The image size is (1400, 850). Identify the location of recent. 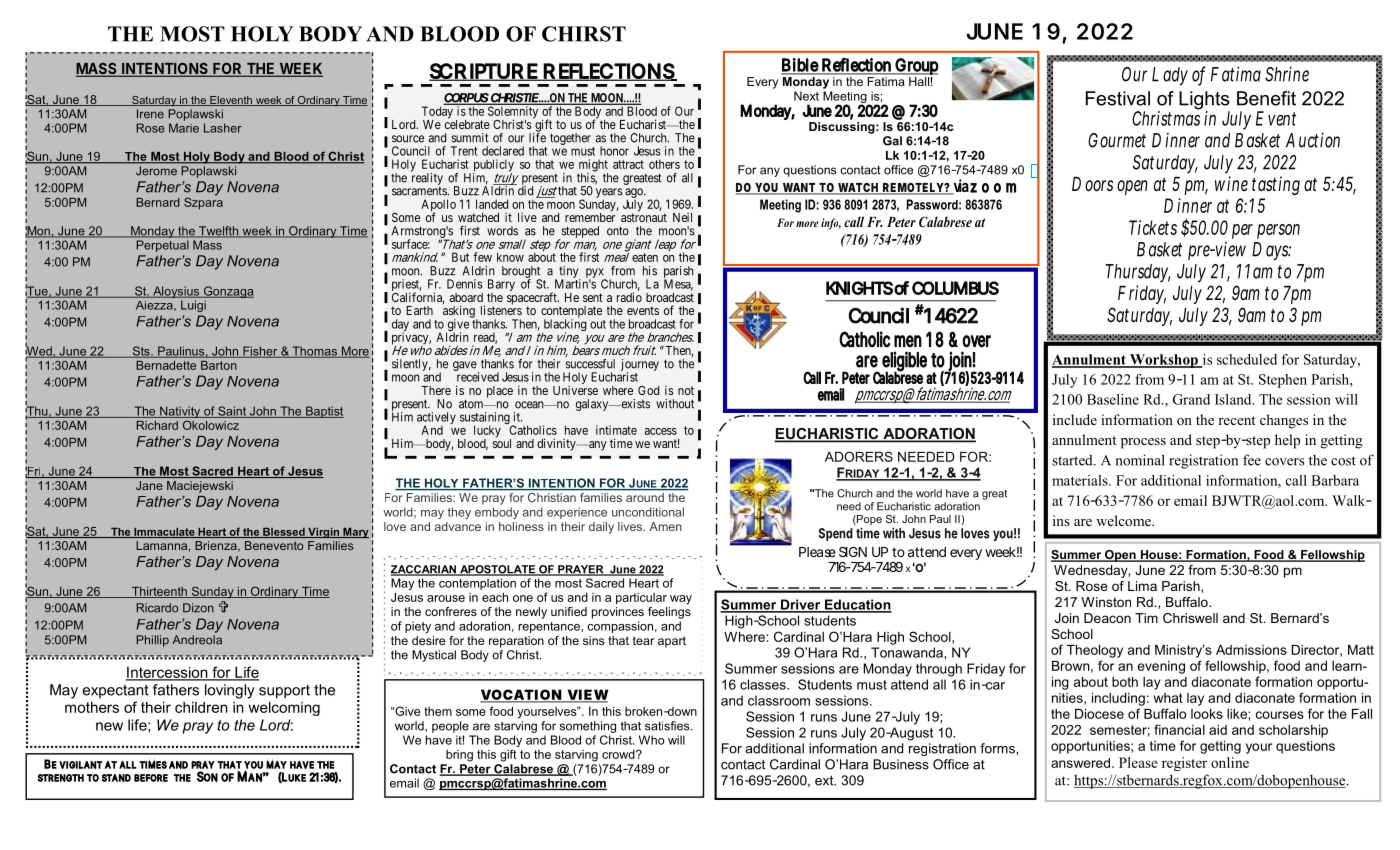
(1236, 420).
